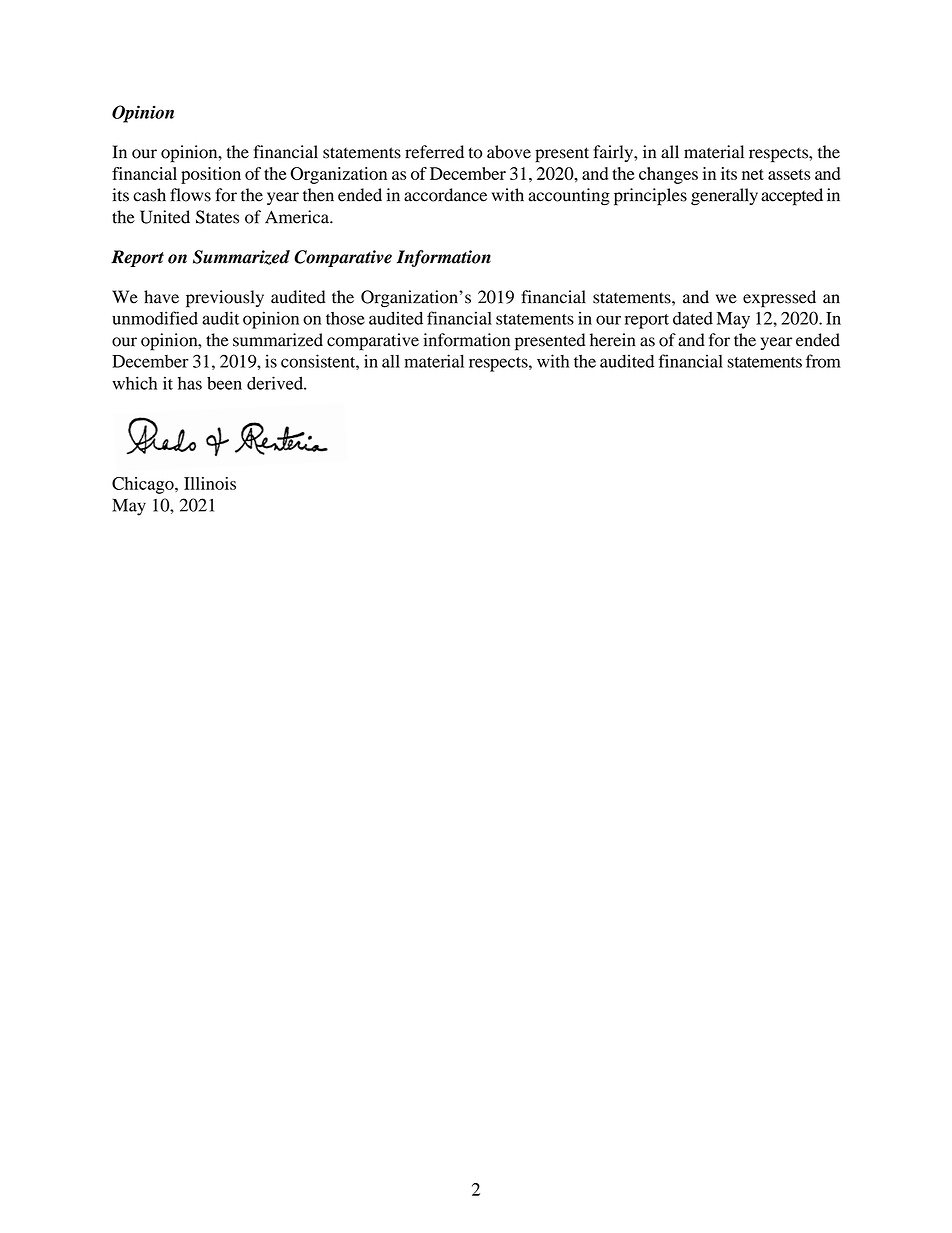 The width and height of the document is (952, 1233). Describe the element at coordinates (144, 485) in the document. I see `Chicago` at that location.
